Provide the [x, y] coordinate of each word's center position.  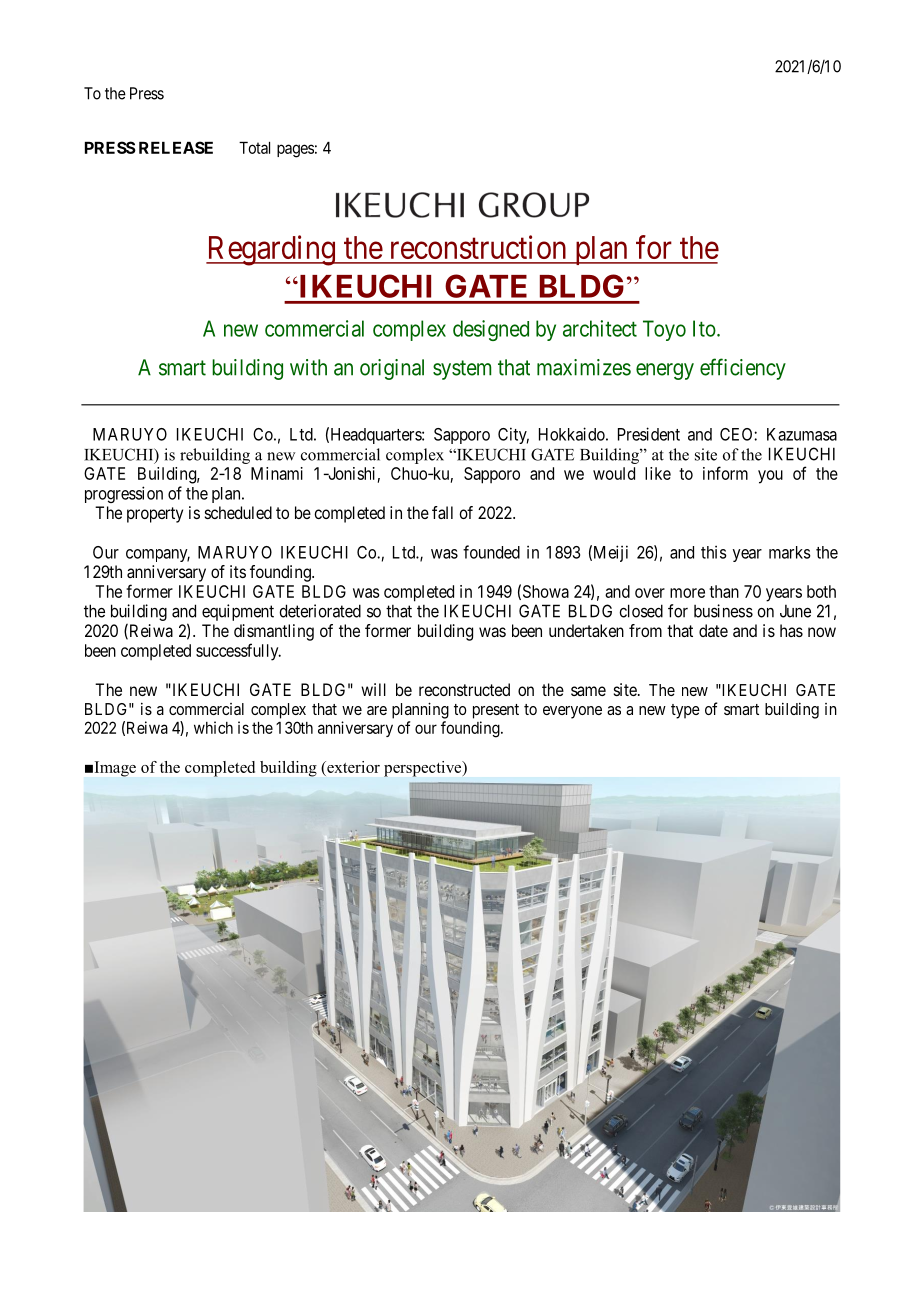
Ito [704, 328]
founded [491, 552]
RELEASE [176, 147]
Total [254, 148]
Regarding [271, 250]
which [213, 727]
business [723, 611]
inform [725, 473]
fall [442, 512]
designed [491, 330]
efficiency [743, 369]
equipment [238, 612]
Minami [277, 473]
